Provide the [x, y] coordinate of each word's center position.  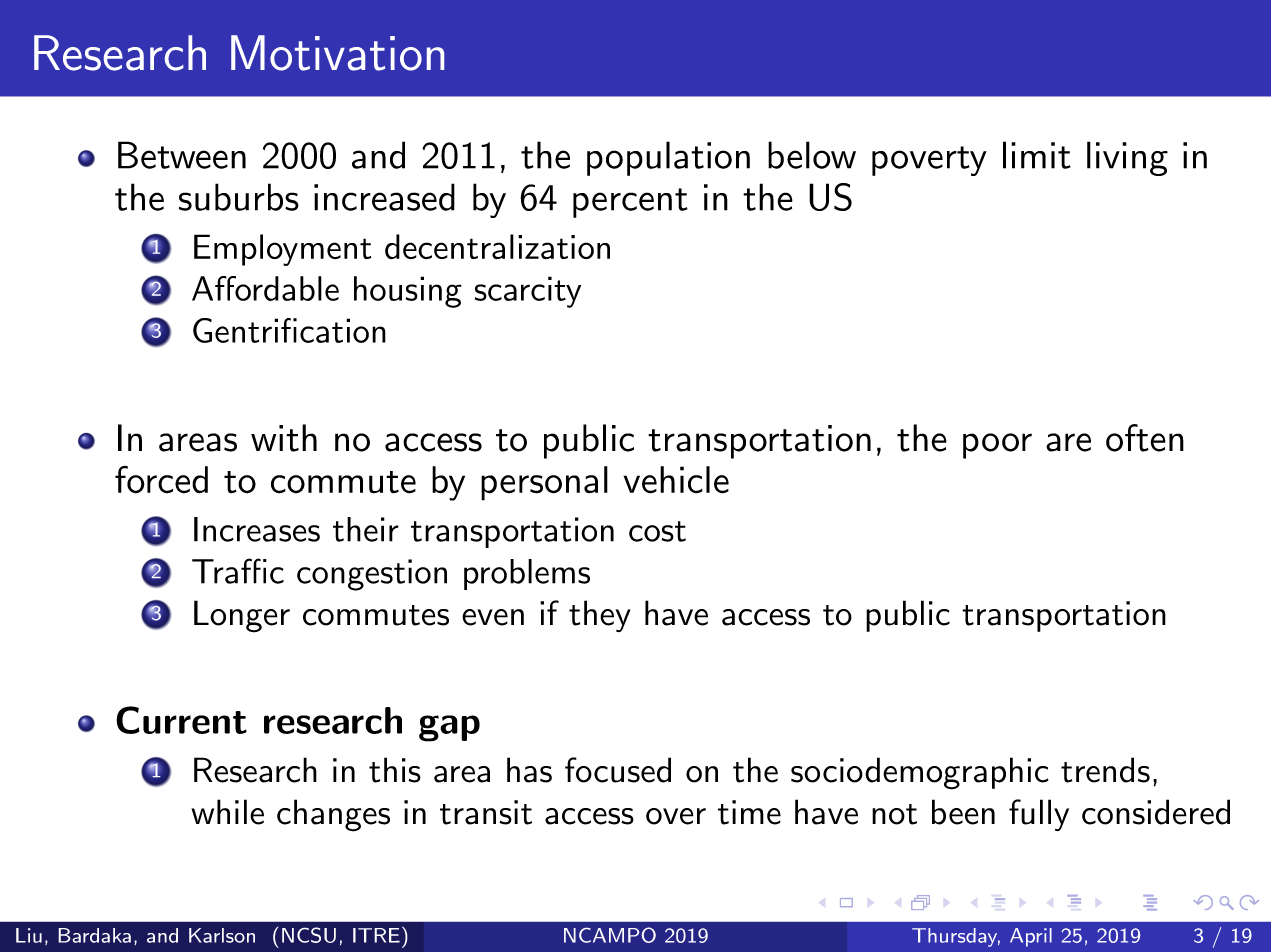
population [668, 158]
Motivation [337, 53]
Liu [29, 935]
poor [997, 446]
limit [1037, 155]
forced [161, 479]
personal [544, 483]
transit [486, 812]
